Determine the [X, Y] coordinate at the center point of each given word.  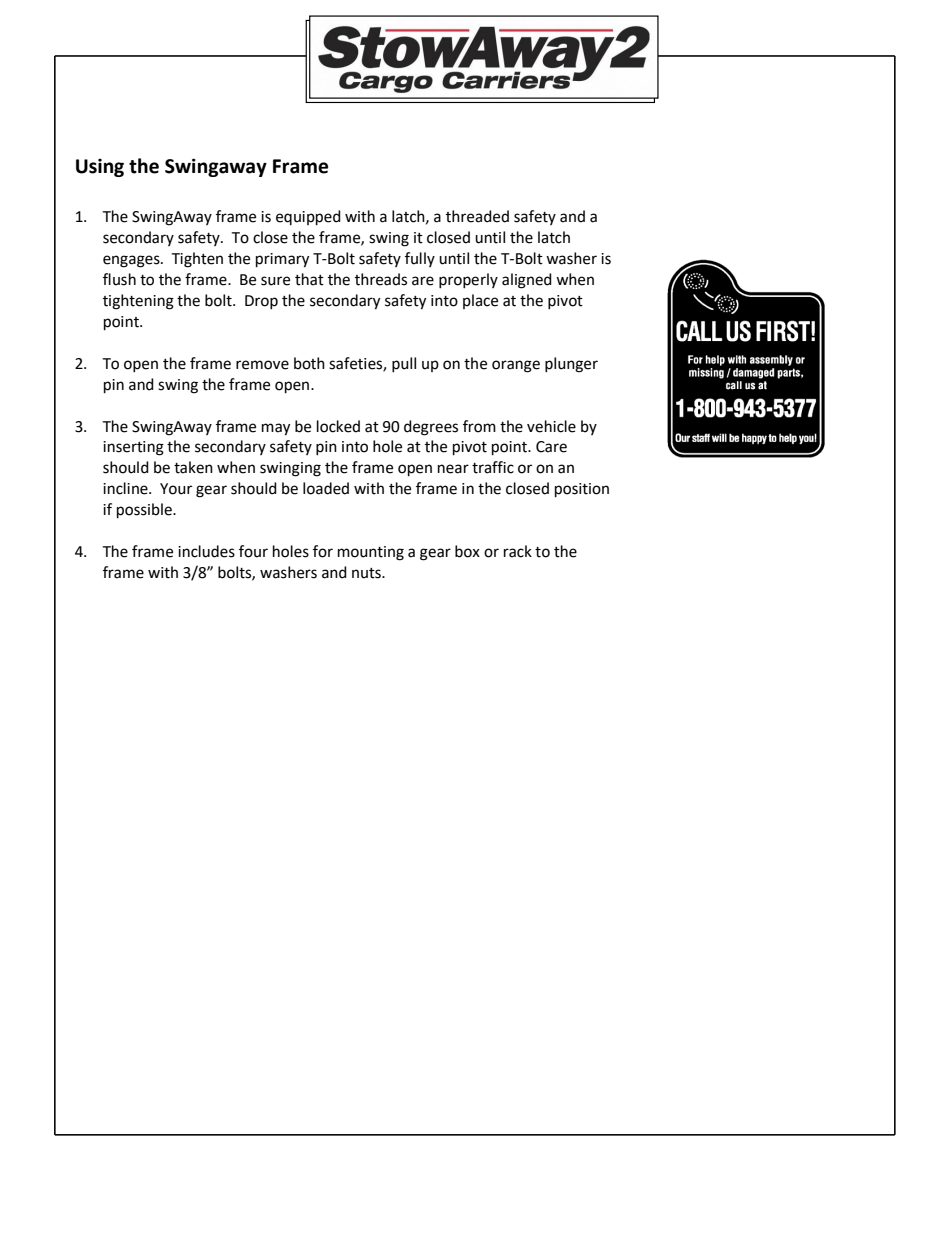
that [309, 279]
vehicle [551, 426]
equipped [308, 218]
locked [338, 426]
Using [100, 168]
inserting [133, 448]
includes [206, 551]
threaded [477, 216]
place [480, 301]
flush [119, 279]
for [323, 551]
